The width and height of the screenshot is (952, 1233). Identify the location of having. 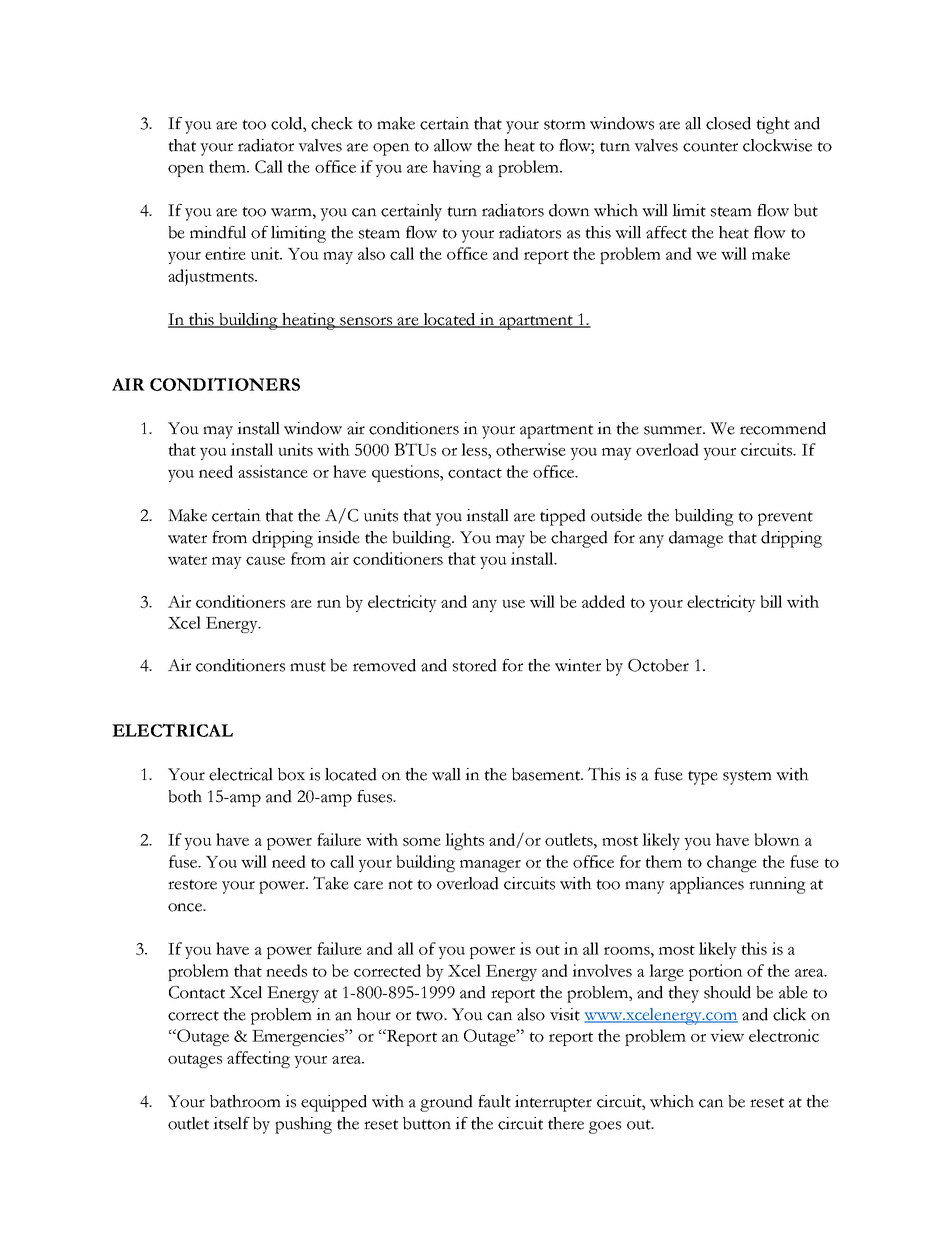
(457, 168).
